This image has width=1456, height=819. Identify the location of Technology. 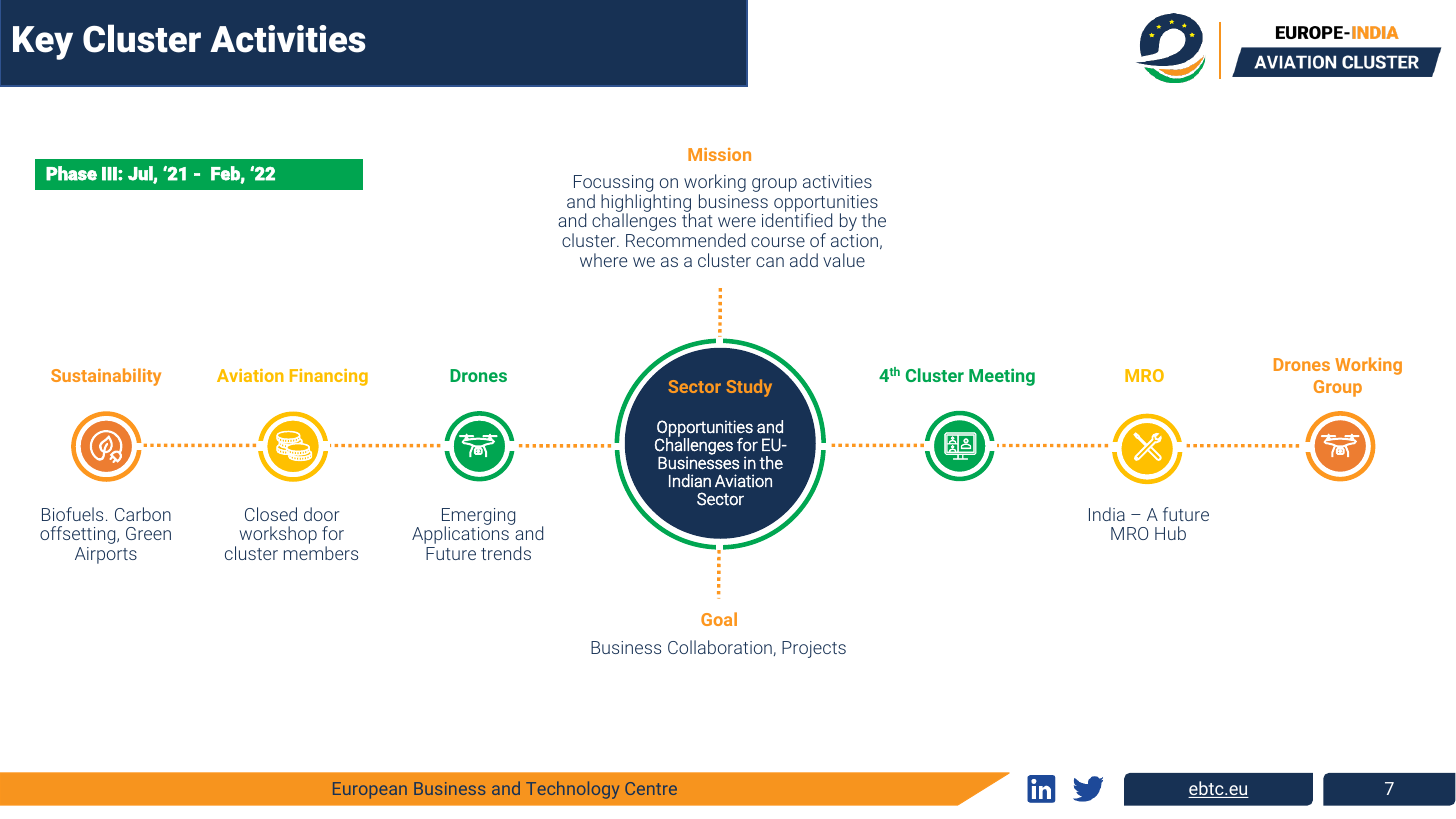
(572, 790).
